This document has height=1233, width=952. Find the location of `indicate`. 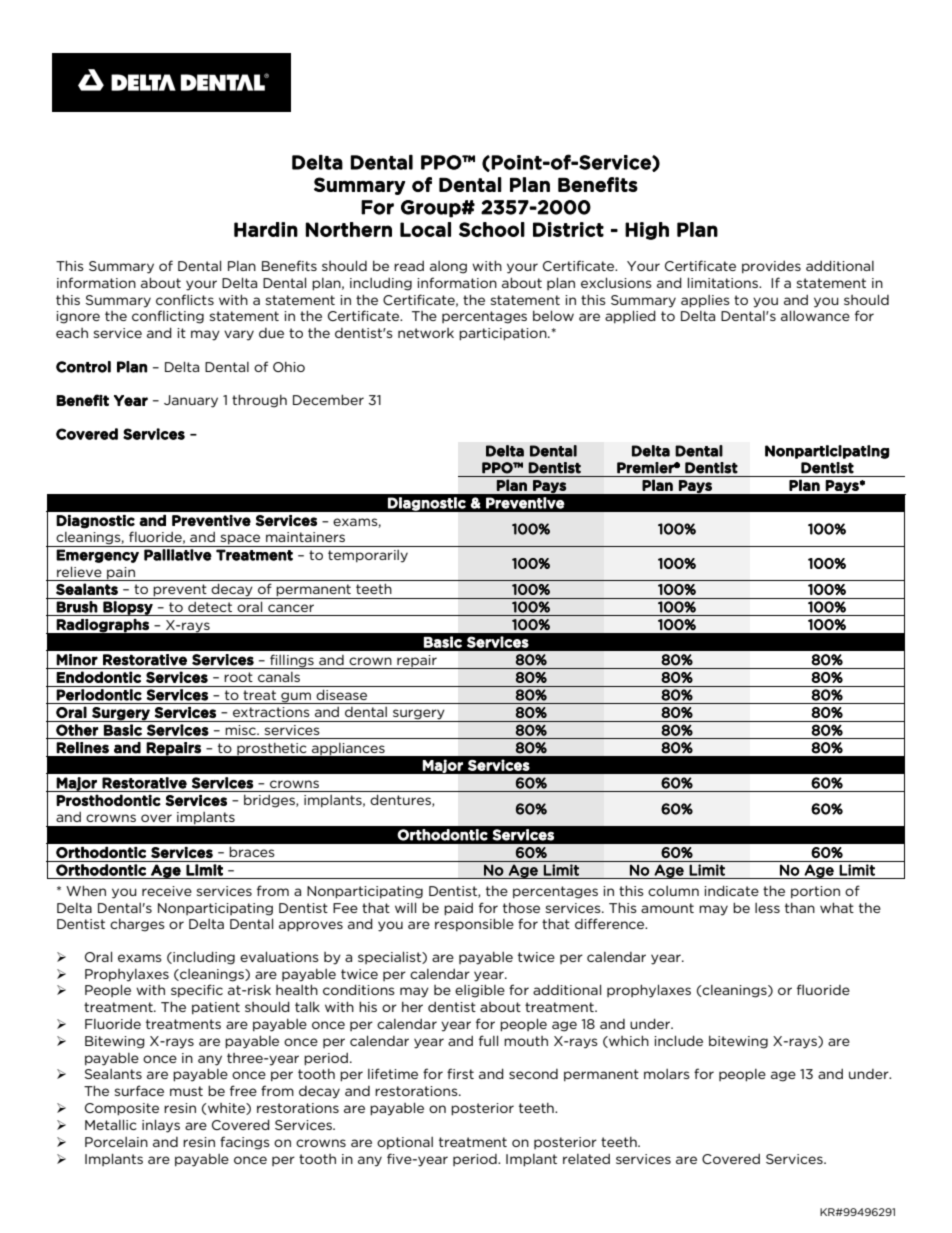

indicate is located at coordinates (731, 890).
